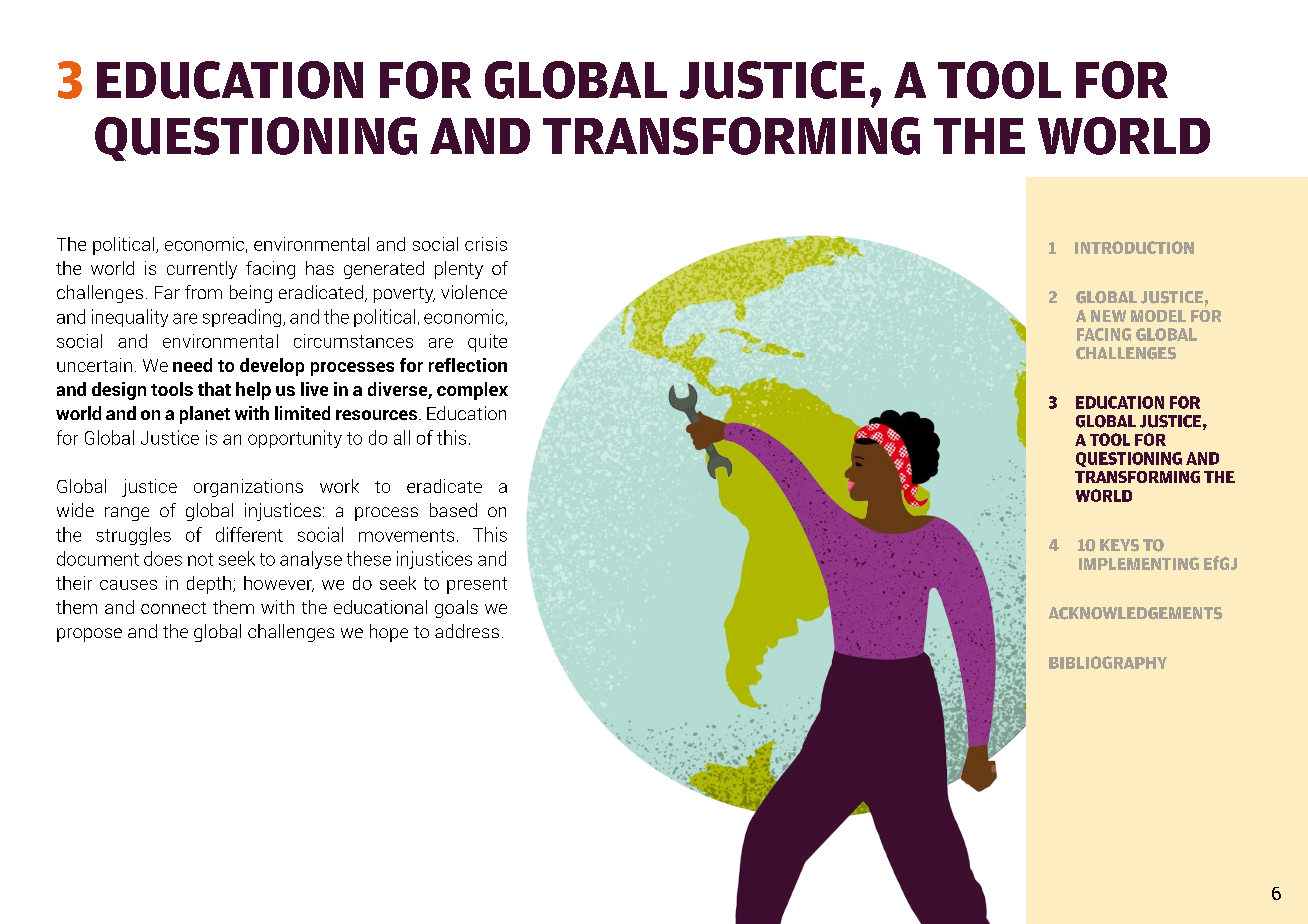 This screenshot has width=1308, height=924. What do you see at coordinates (214, 389) in the screenshot?
I see `that` at bounding box center [214, 389].
